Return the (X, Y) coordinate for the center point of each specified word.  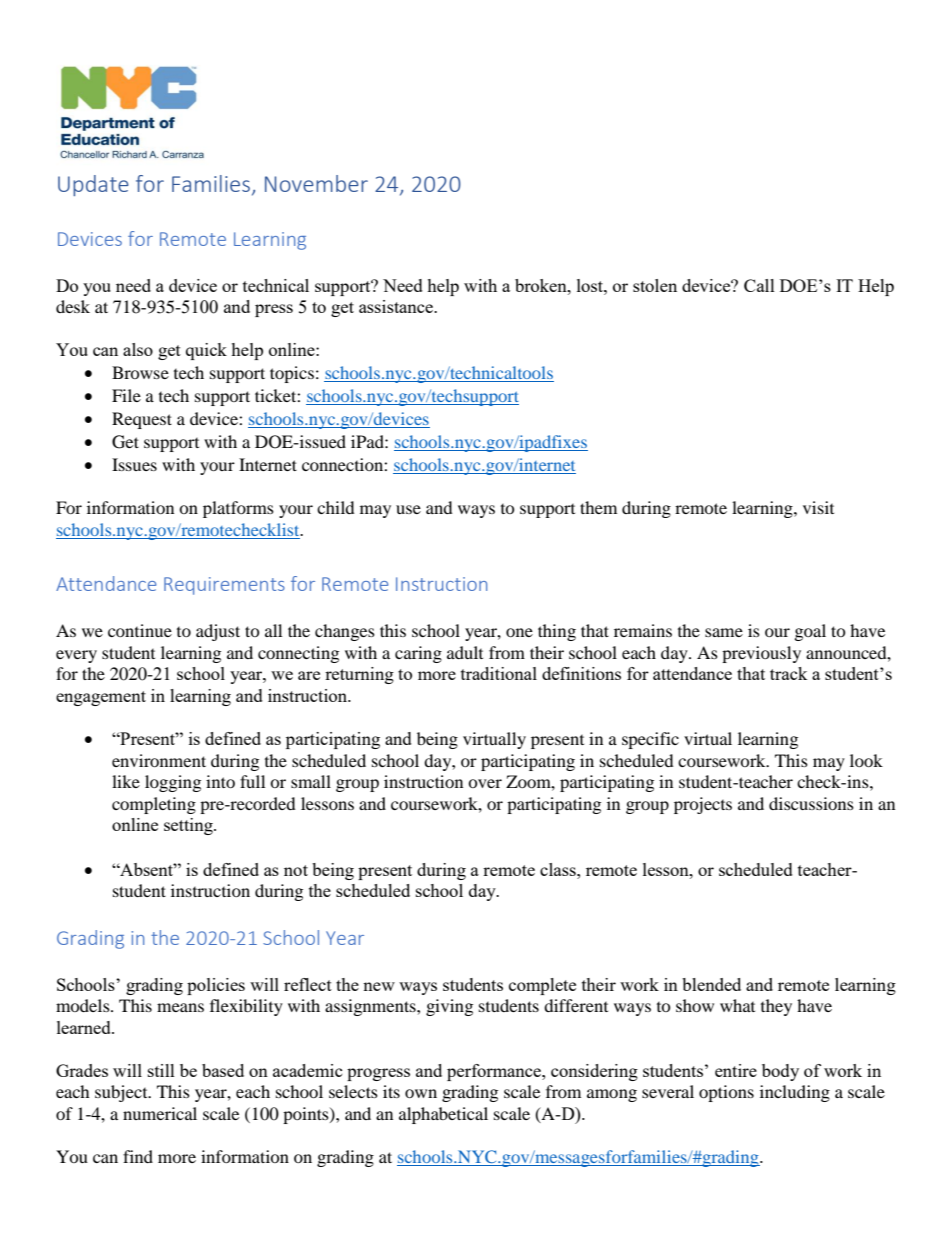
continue (140, 630)
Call (759, 285)
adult (465, 652)
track (789, 673)
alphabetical (443, 1115)
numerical (160, 1113)
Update (93, 185)
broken (542, 285)
